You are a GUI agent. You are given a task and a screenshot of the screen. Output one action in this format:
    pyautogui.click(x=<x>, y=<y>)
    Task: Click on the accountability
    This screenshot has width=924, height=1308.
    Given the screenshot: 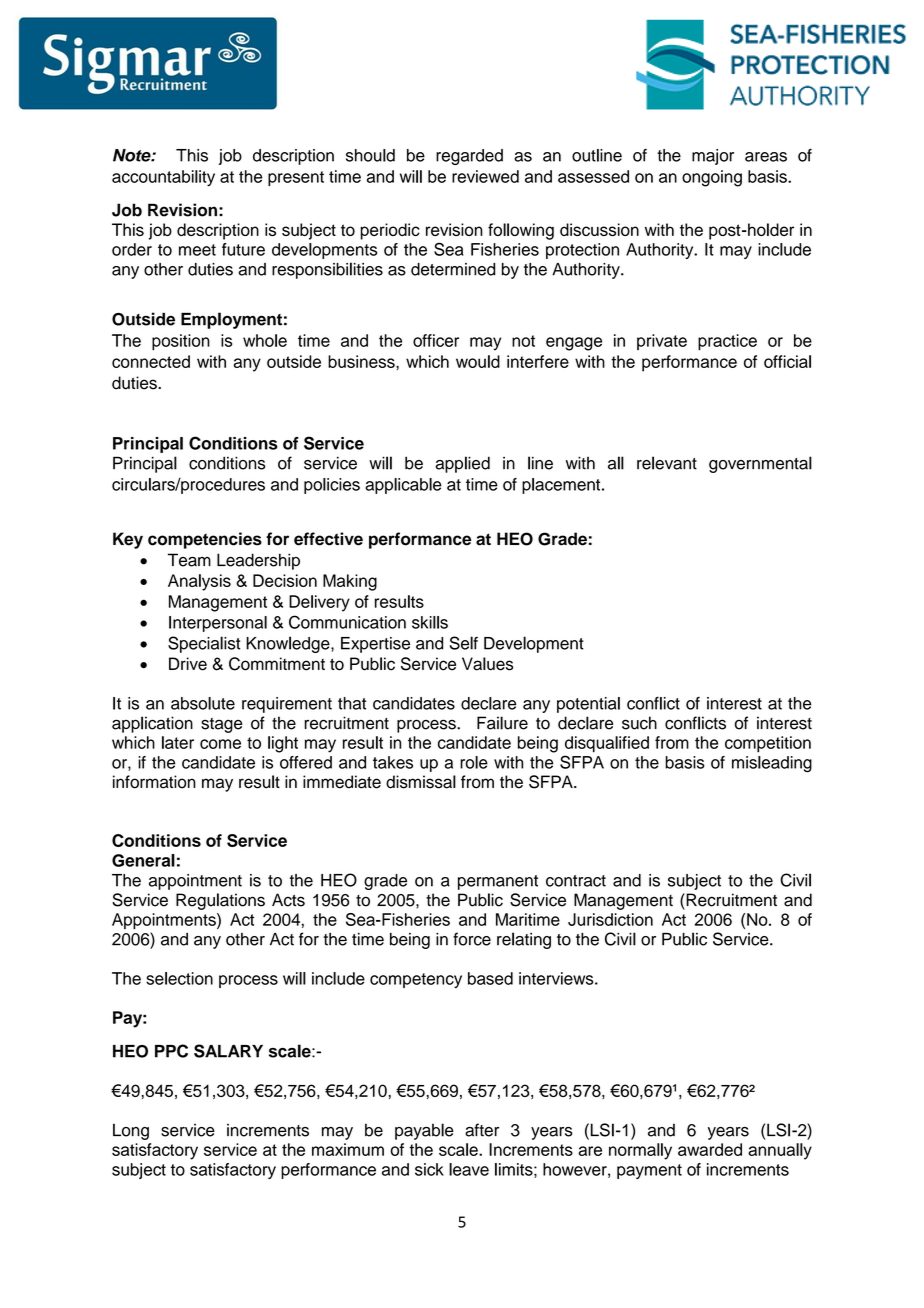 What is the action you would take?
    pyautogui.click(x=163, y=178)
